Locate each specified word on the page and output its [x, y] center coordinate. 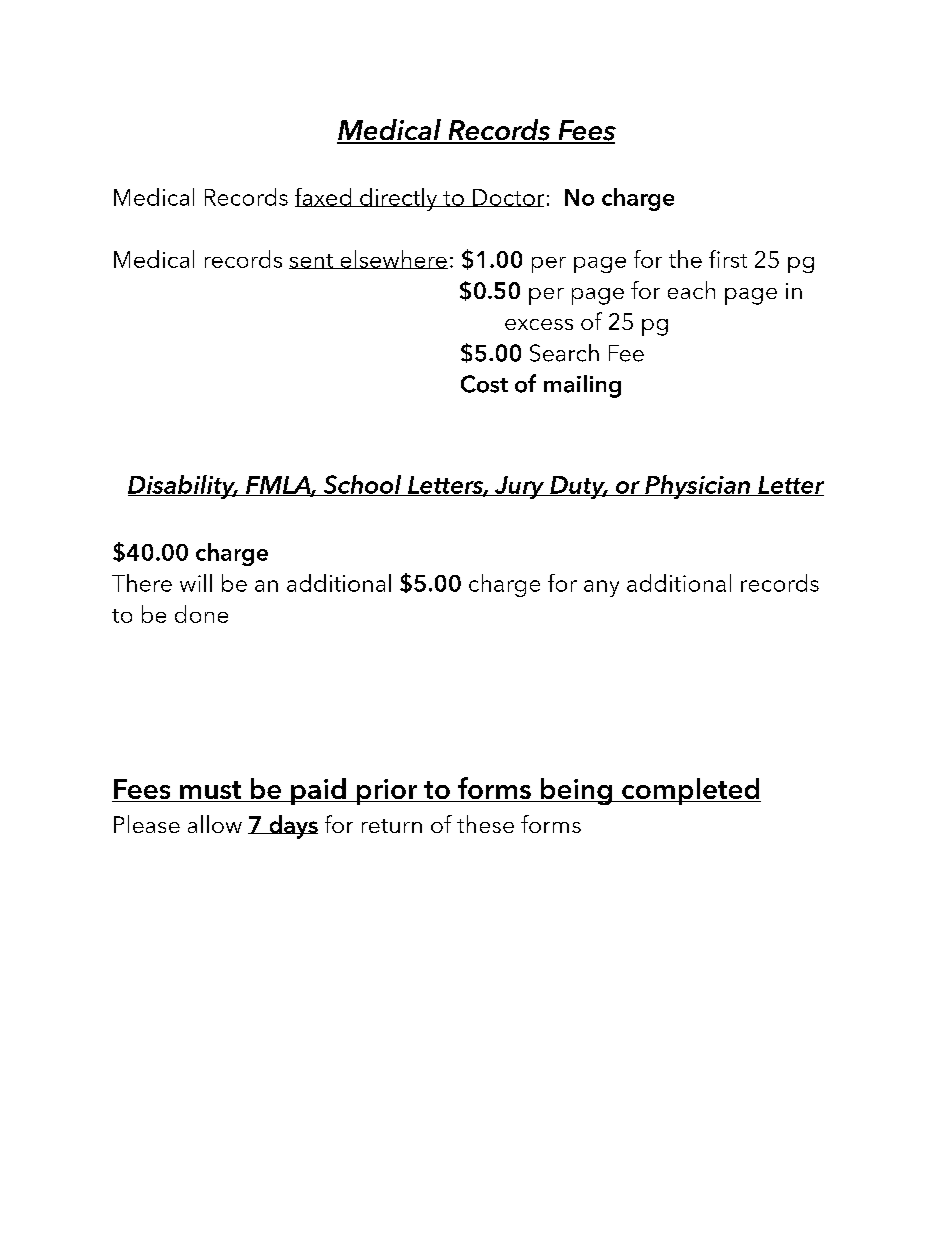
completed [690, 791]
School [362, 485]
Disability [183, 487]
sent [312, 261]
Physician [697, 487]
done [201, 614]
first [728, 259]
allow [215, 824]
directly [399, 199]
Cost [484, 384]
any [601, 588]
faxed [324, 197]
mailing [582, 386]
